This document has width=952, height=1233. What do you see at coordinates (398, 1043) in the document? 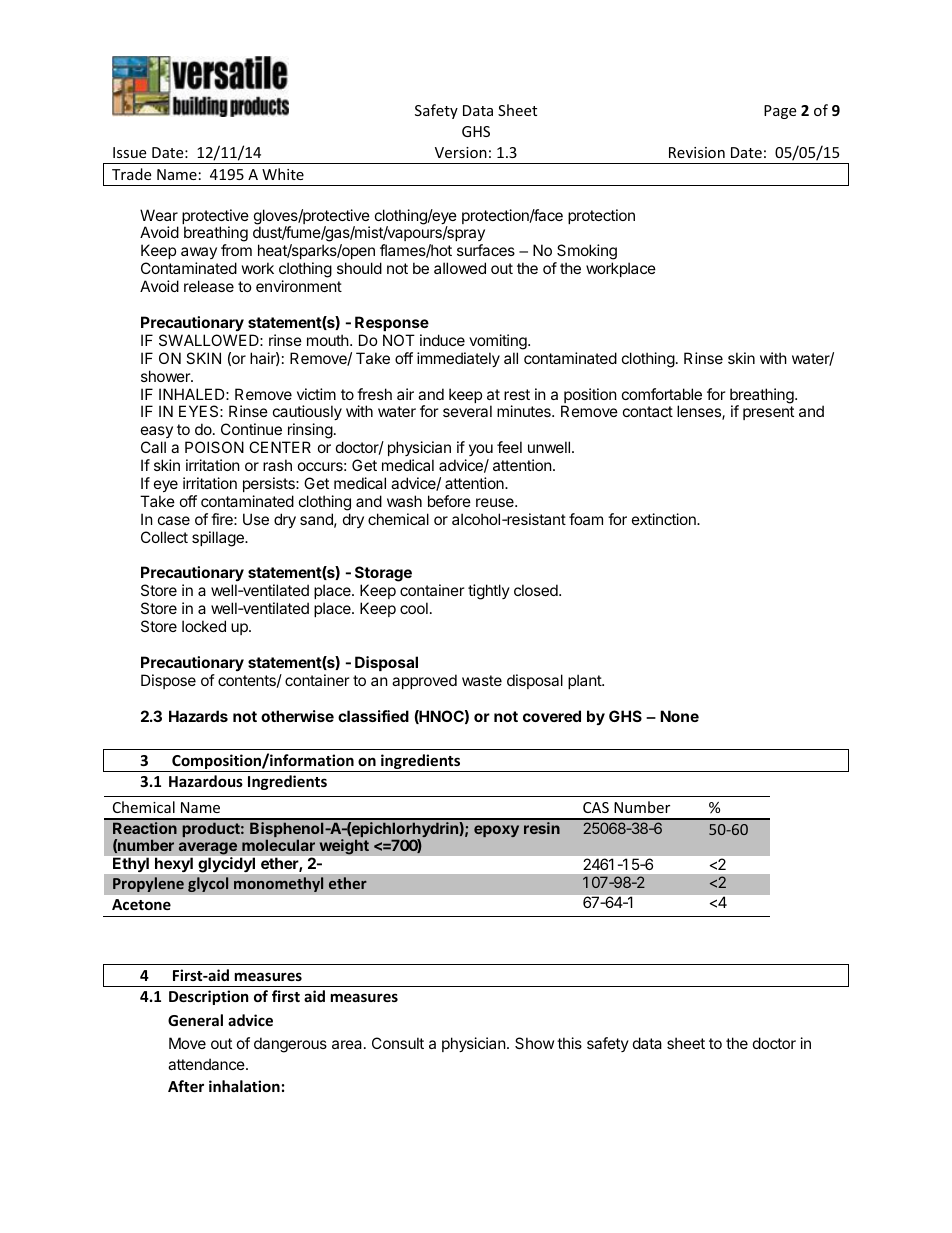
I see `Consult` at bounding box center [398, 1043].
